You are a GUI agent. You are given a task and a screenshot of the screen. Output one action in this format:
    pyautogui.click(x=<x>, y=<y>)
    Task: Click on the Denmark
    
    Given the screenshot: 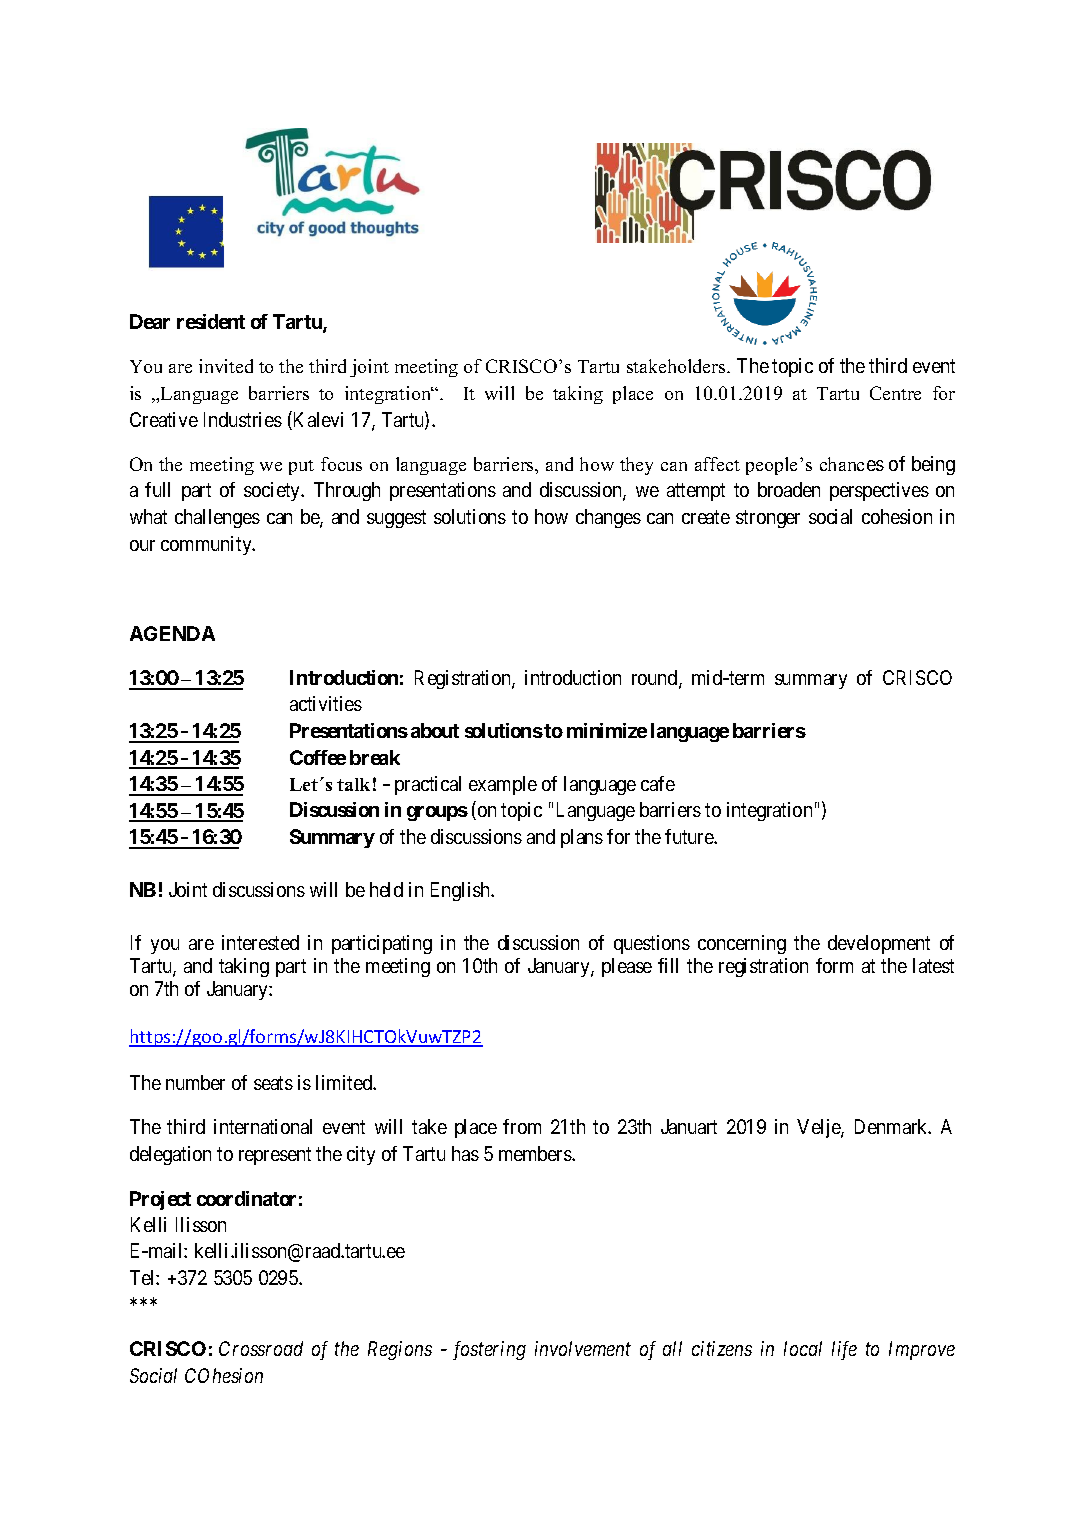 What is the action you would take?
    pyautogui.click(x=893, y=1126)
